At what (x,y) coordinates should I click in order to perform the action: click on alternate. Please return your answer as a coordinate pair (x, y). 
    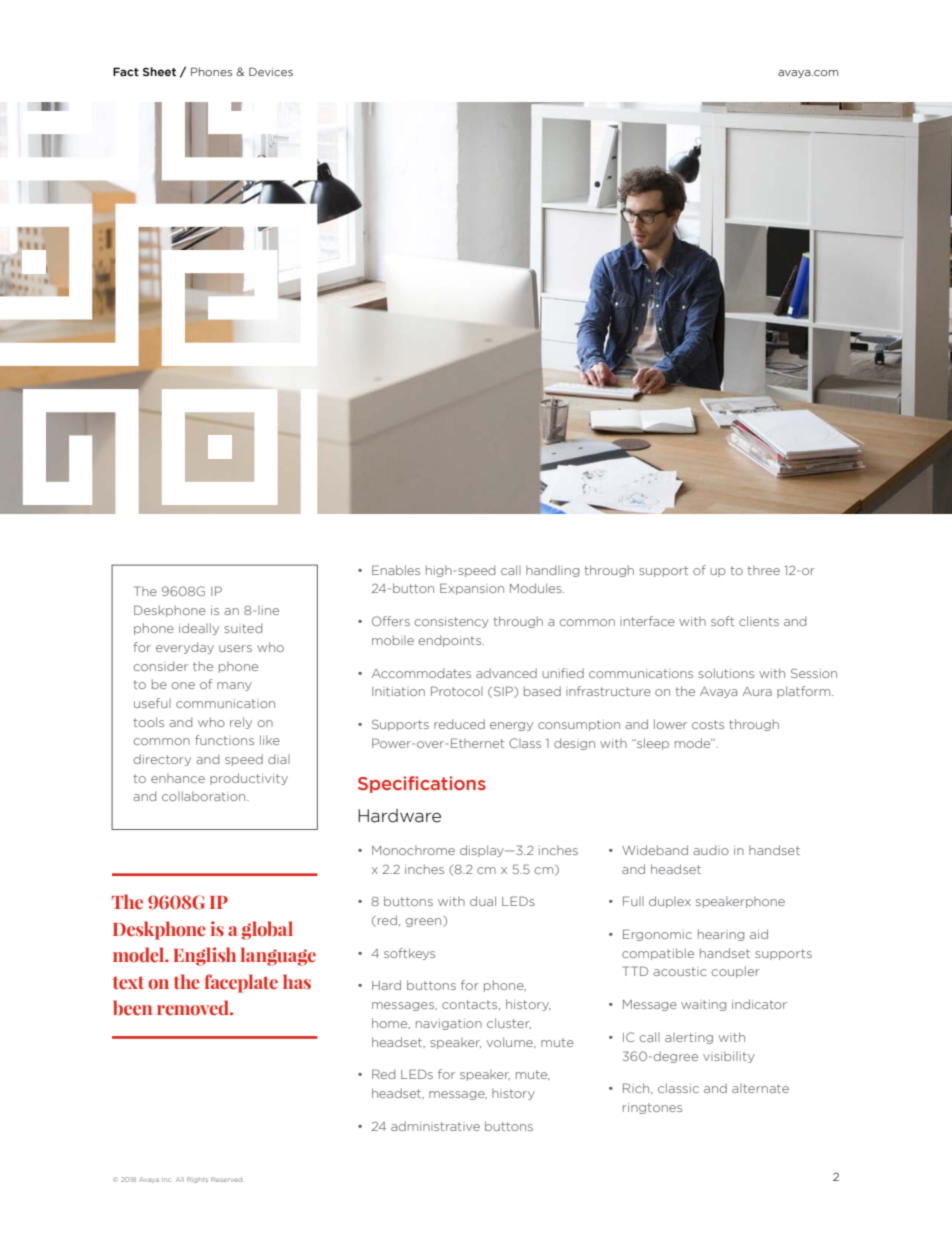
    Looking at the image, I should click on (760, 1088).
